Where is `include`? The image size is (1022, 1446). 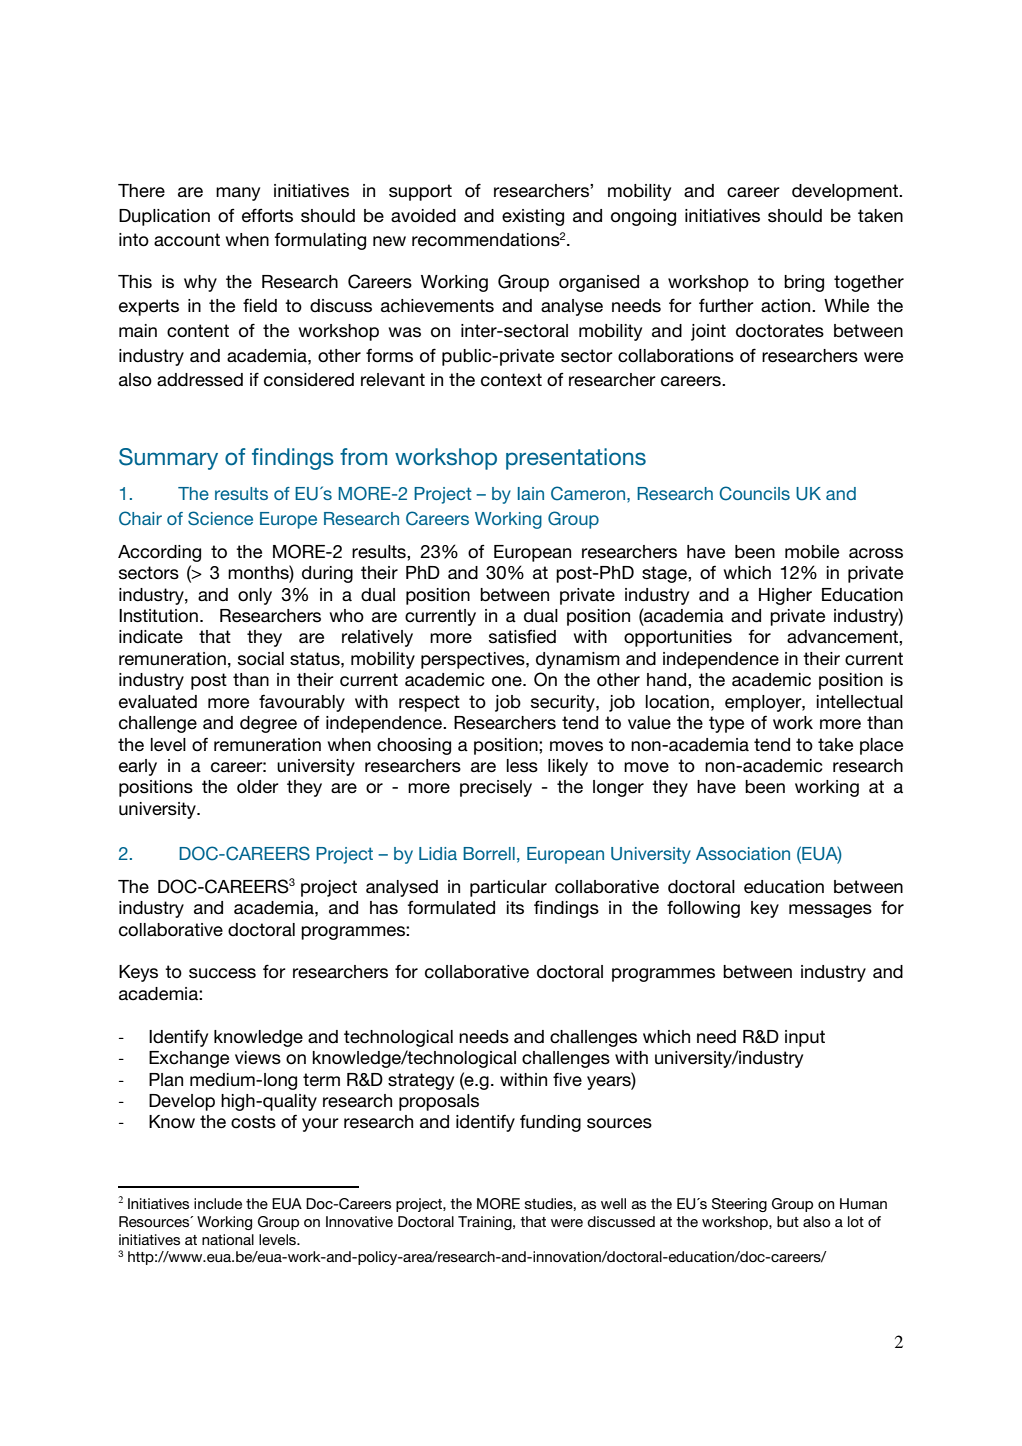
include is located at coordinates (218, 1203).
